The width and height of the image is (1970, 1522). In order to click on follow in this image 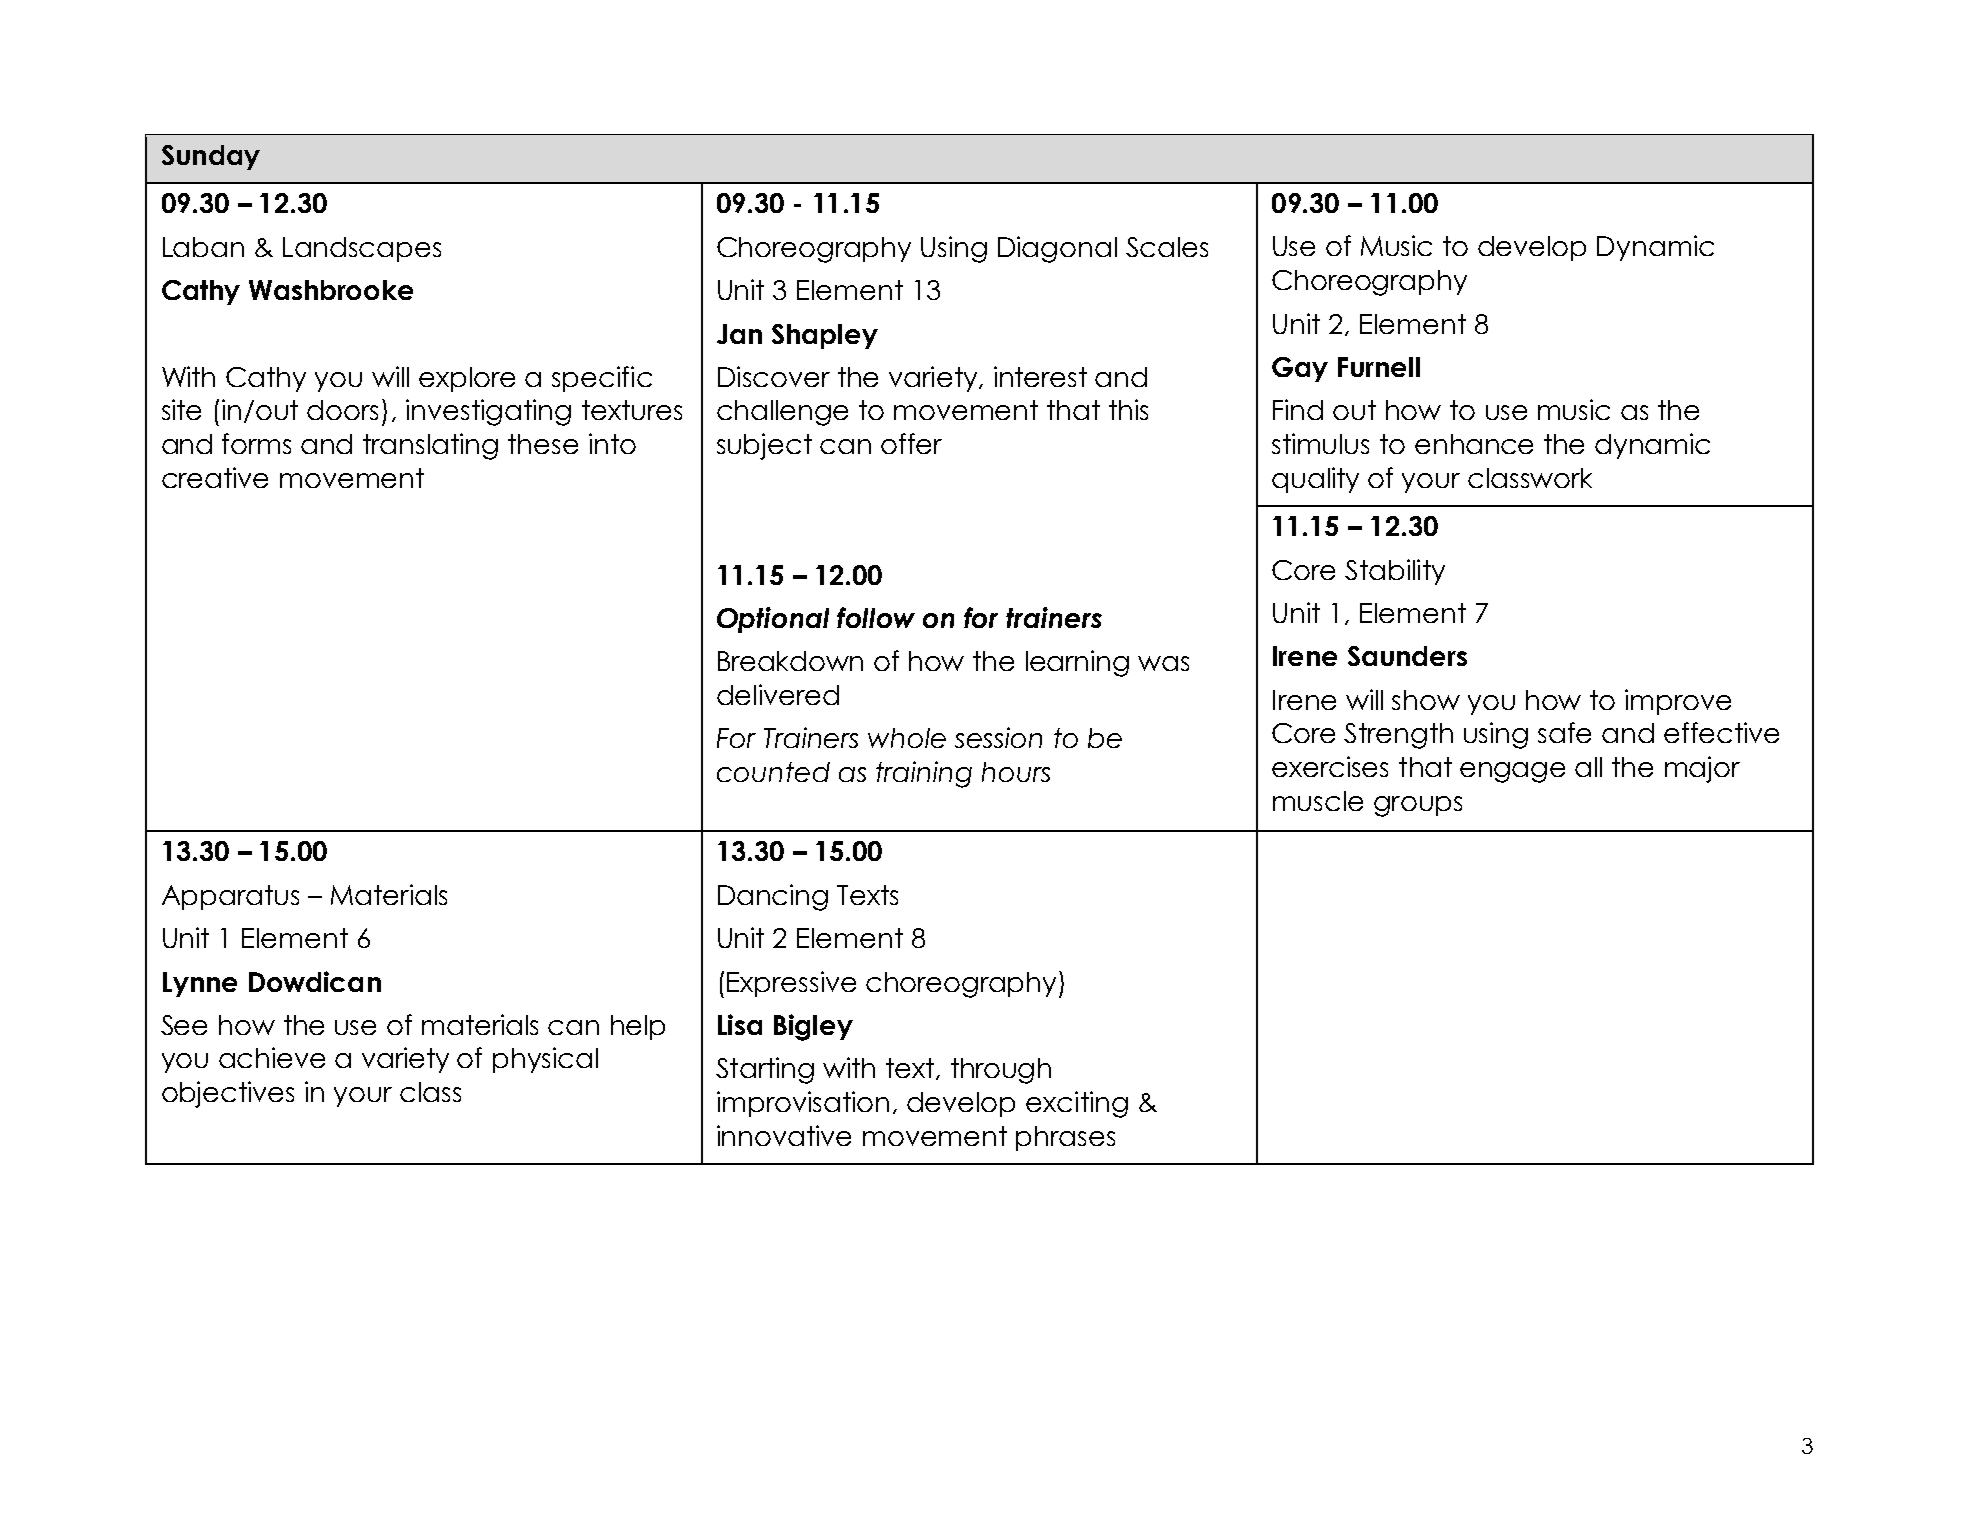, I will do `click(876, 617)`.
